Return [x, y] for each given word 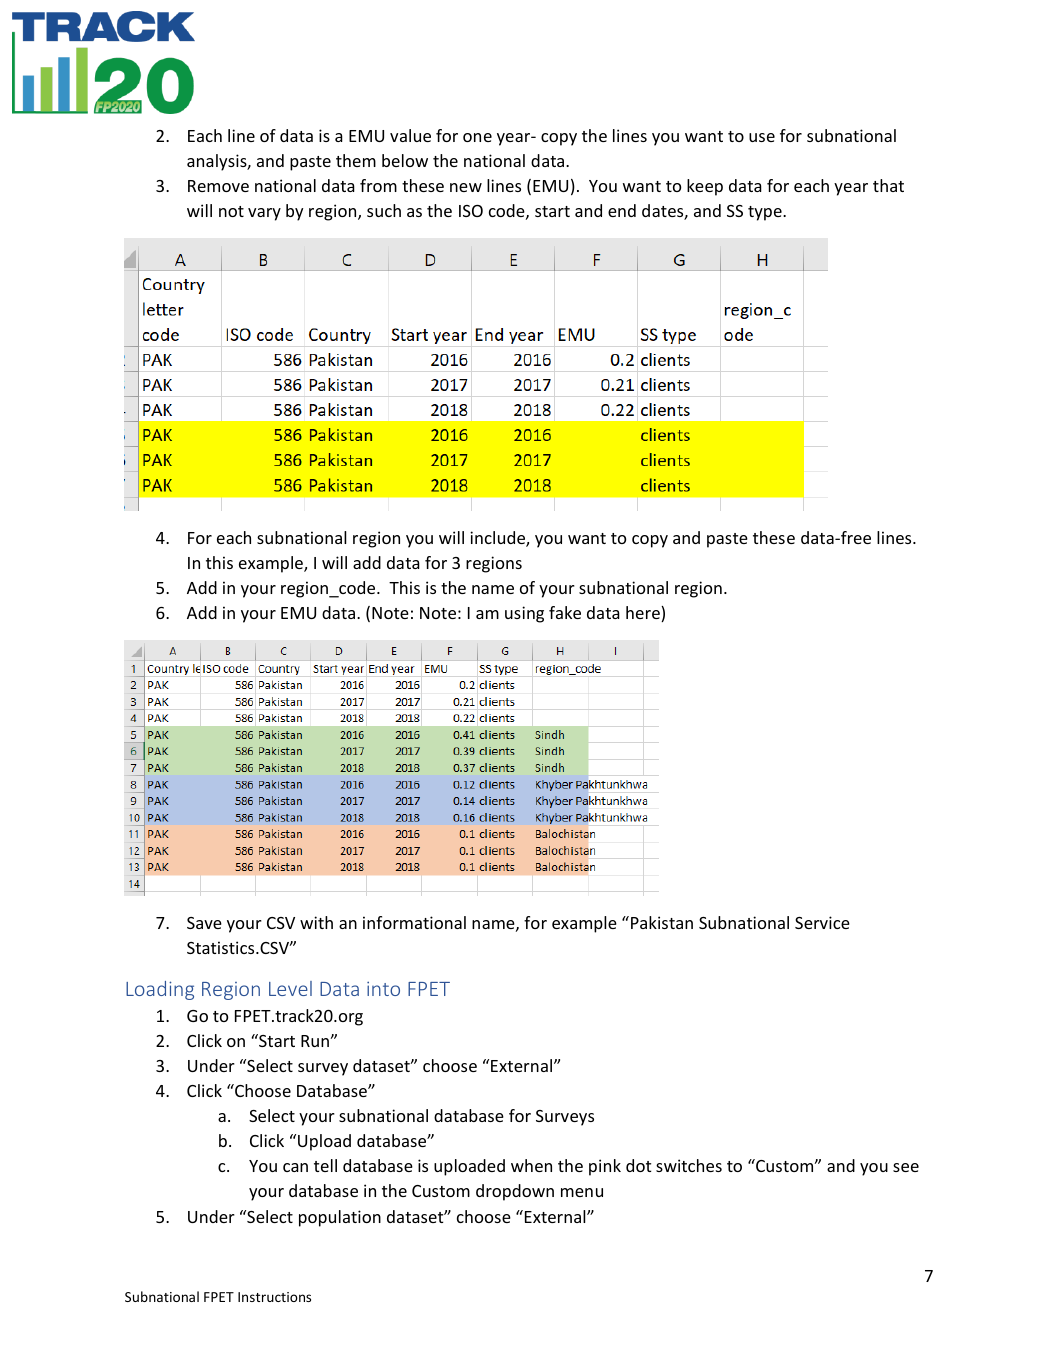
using [524, 614]
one [477, 137]
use [762, 137]
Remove [218, 186]
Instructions [274, 1297]
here [644, 614]
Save [204, 923]
